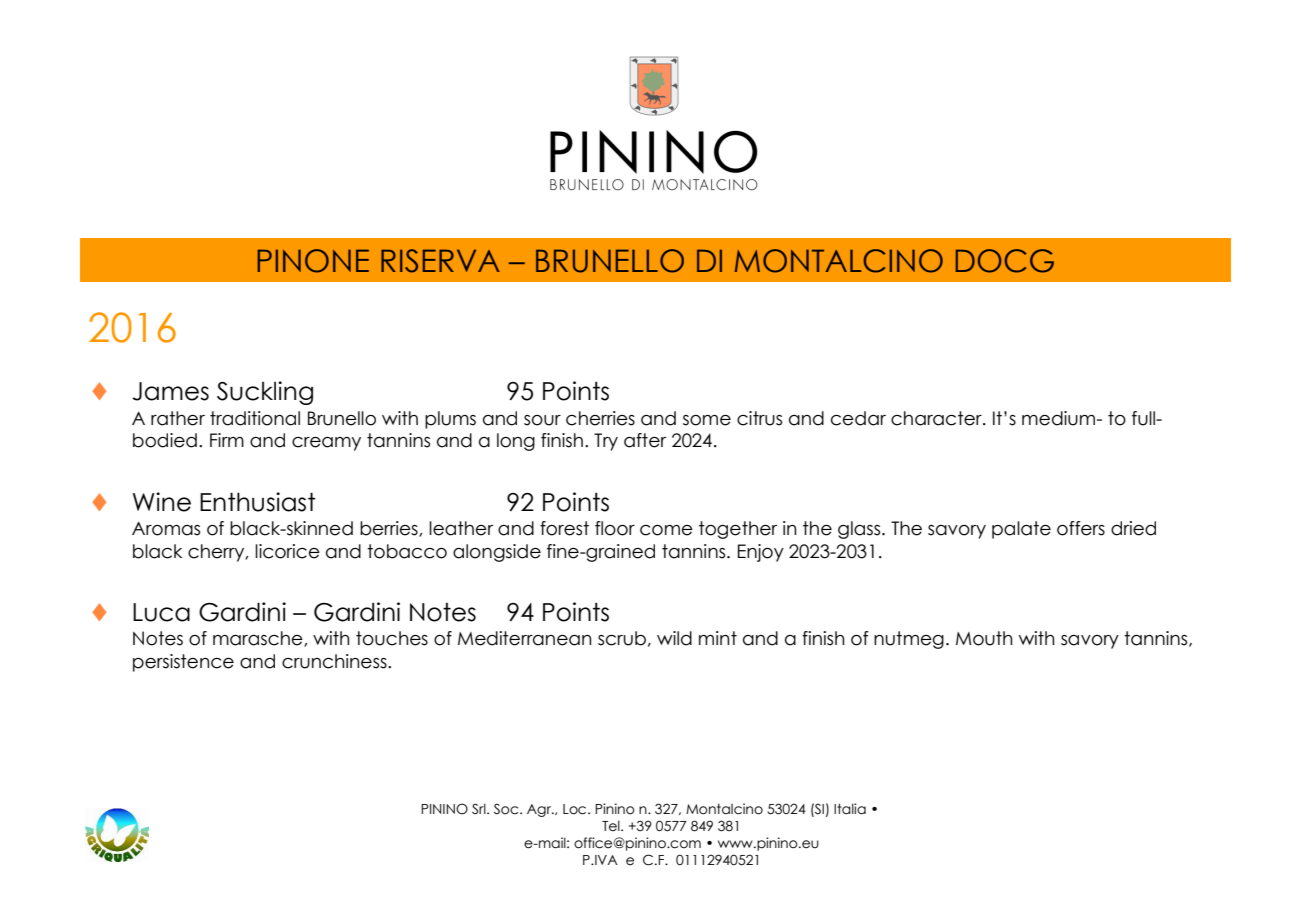 Image resolution: width=1308 pixels, height=924 pixels. I want to click on floor, so click(615, 528).
